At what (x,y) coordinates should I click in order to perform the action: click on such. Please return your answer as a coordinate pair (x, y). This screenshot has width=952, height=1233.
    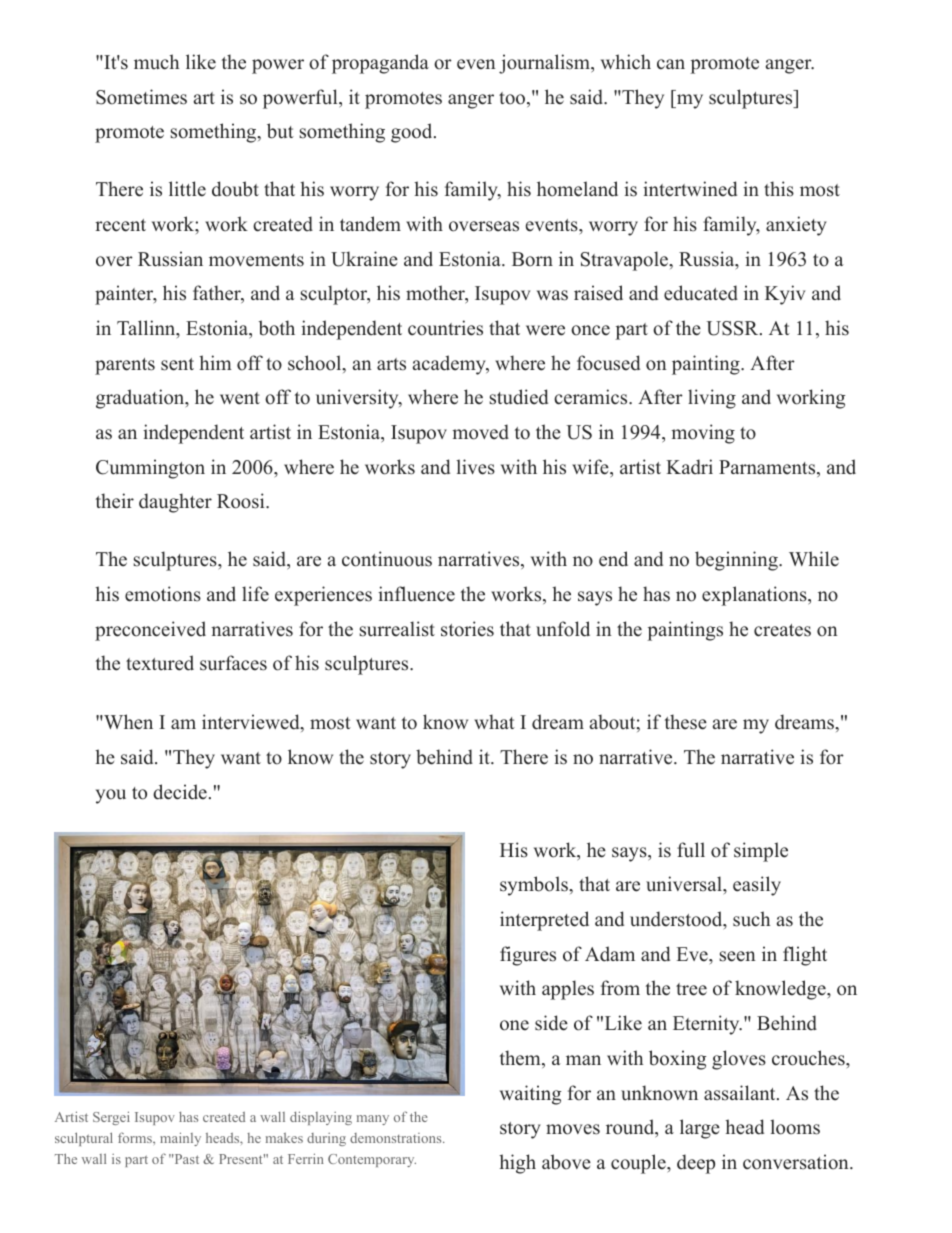
    Looking at the image, I should click on (751, 919).
